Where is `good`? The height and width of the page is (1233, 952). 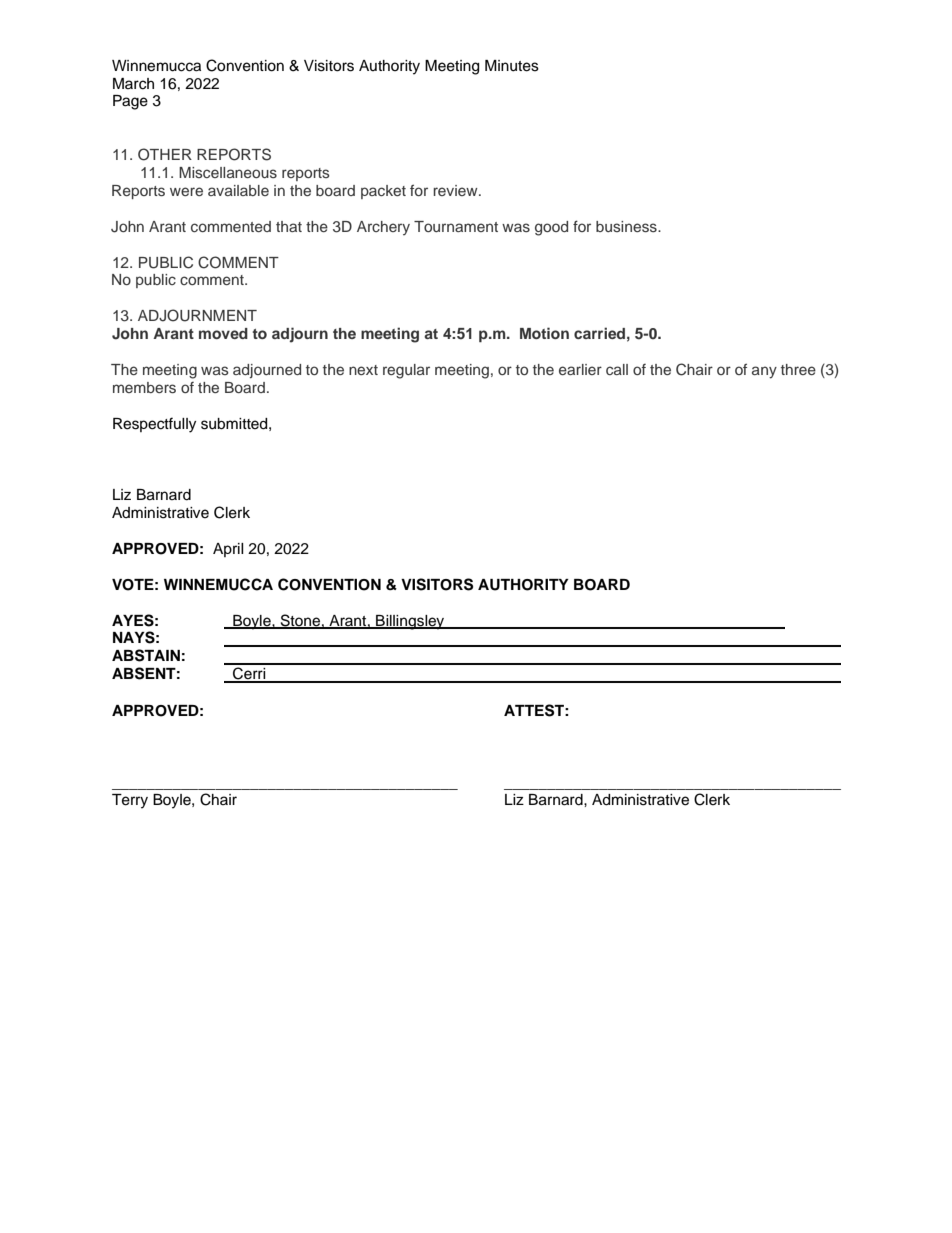 good is located at coordinates (551, 228).
